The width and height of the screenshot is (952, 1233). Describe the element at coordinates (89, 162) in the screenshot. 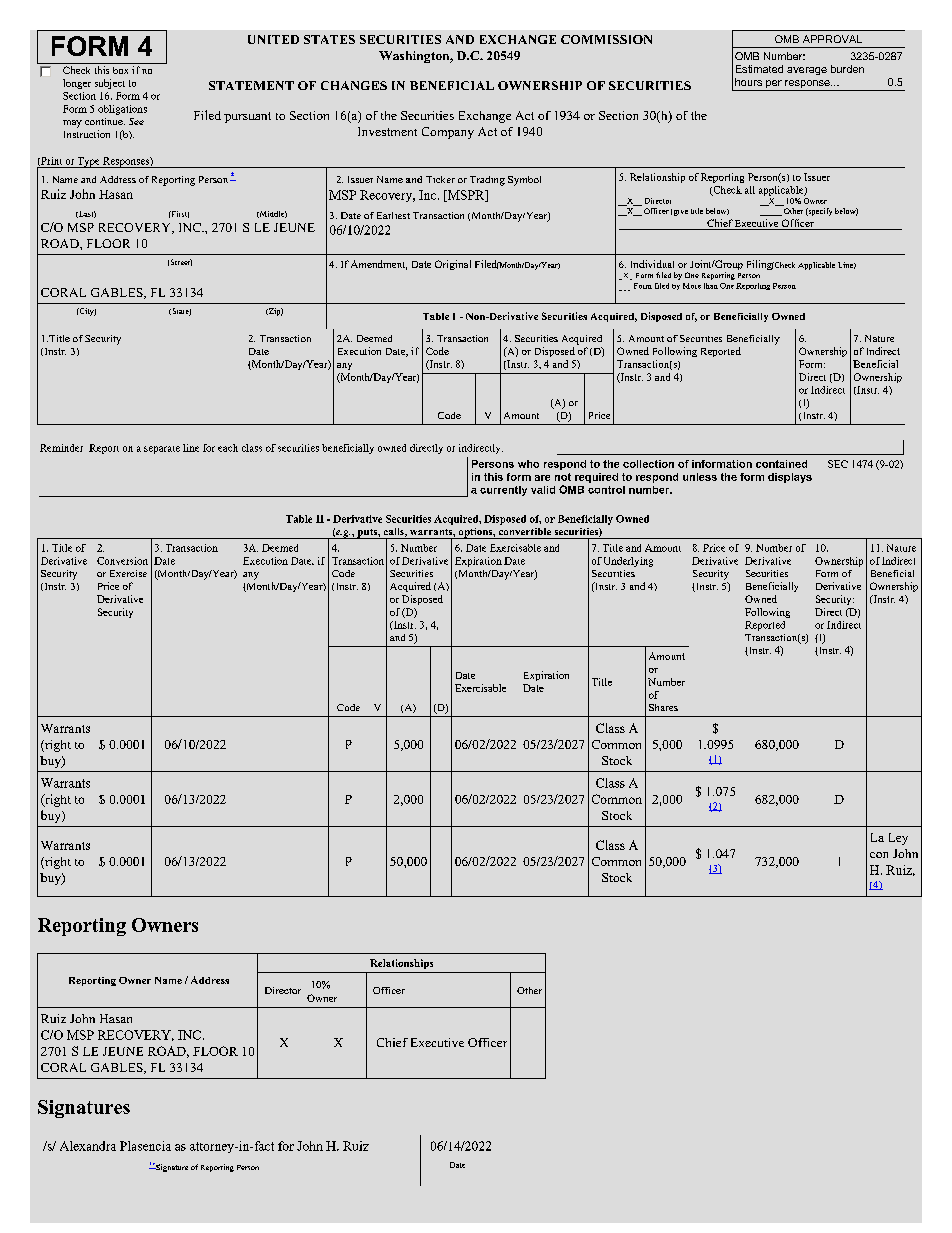

I see `Type` at that location.
